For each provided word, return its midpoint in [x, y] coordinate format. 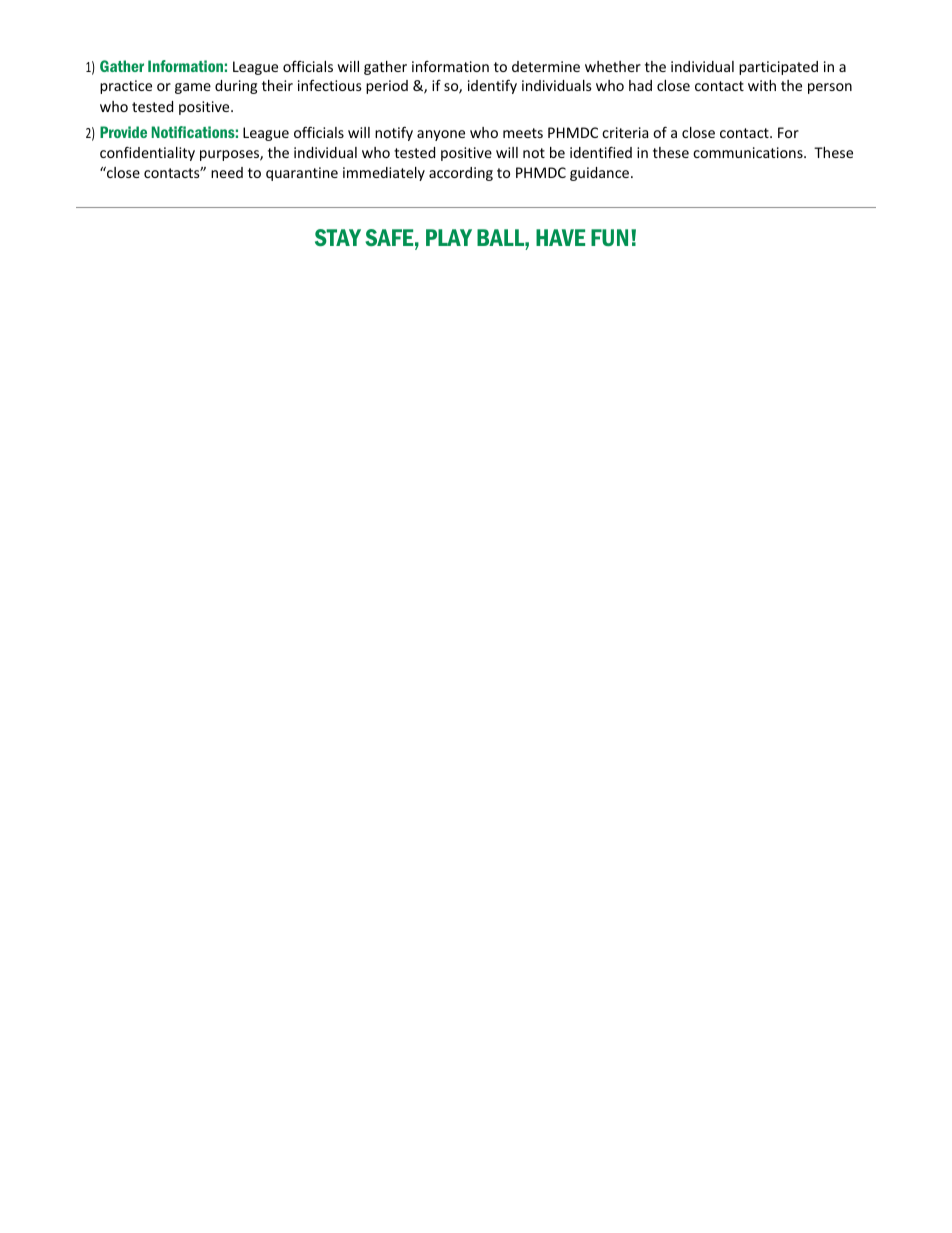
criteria [625, 132]
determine [546, 66]
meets [523, 133]
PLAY [449, 237]
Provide [123, 132]
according [461, 174]
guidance [601, 174]
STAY [338, 237]
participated [778, 68]
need [227, 172]
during [236, 87]
